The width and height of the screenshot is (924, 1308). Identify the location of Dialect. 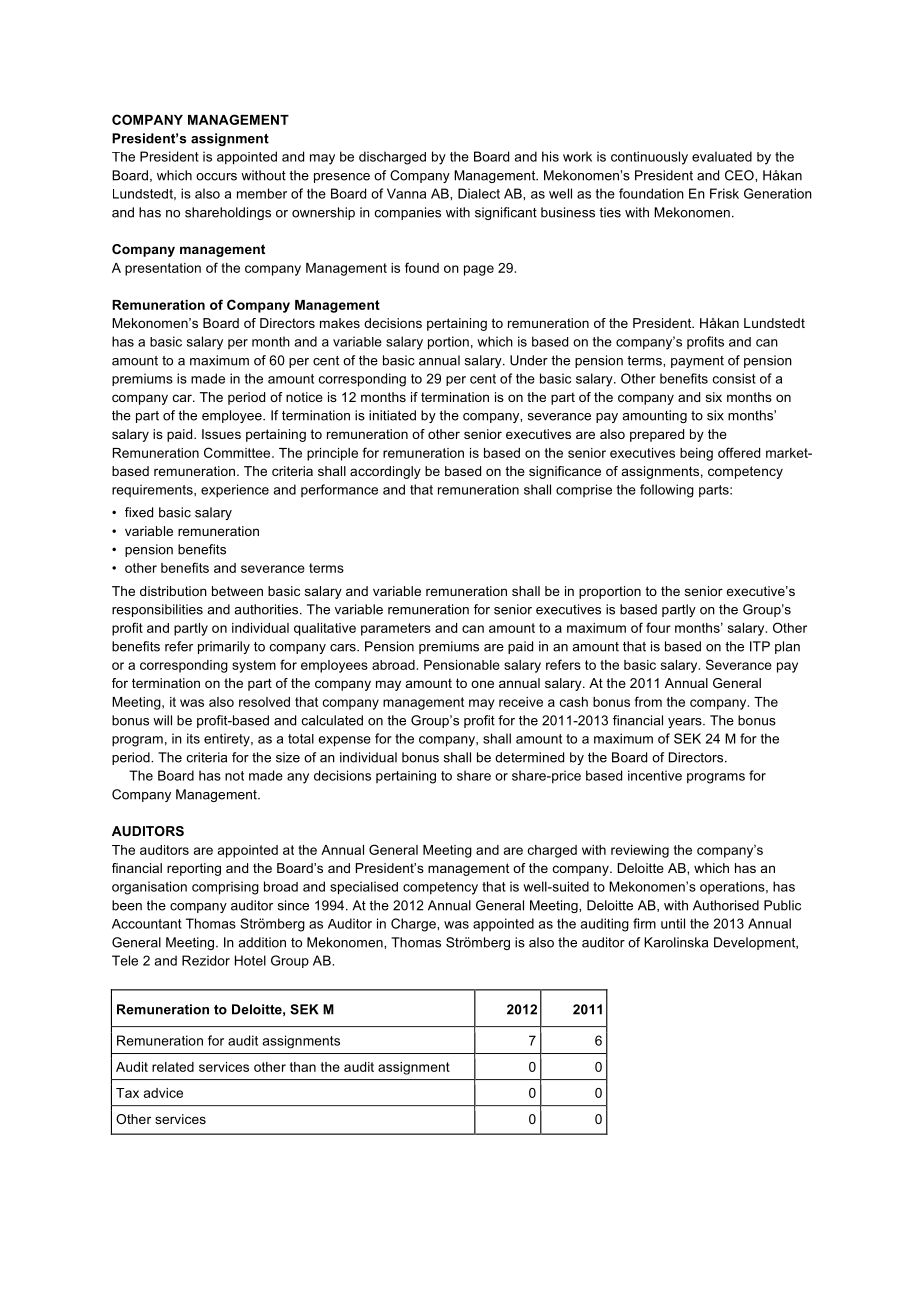
(479, 193).
